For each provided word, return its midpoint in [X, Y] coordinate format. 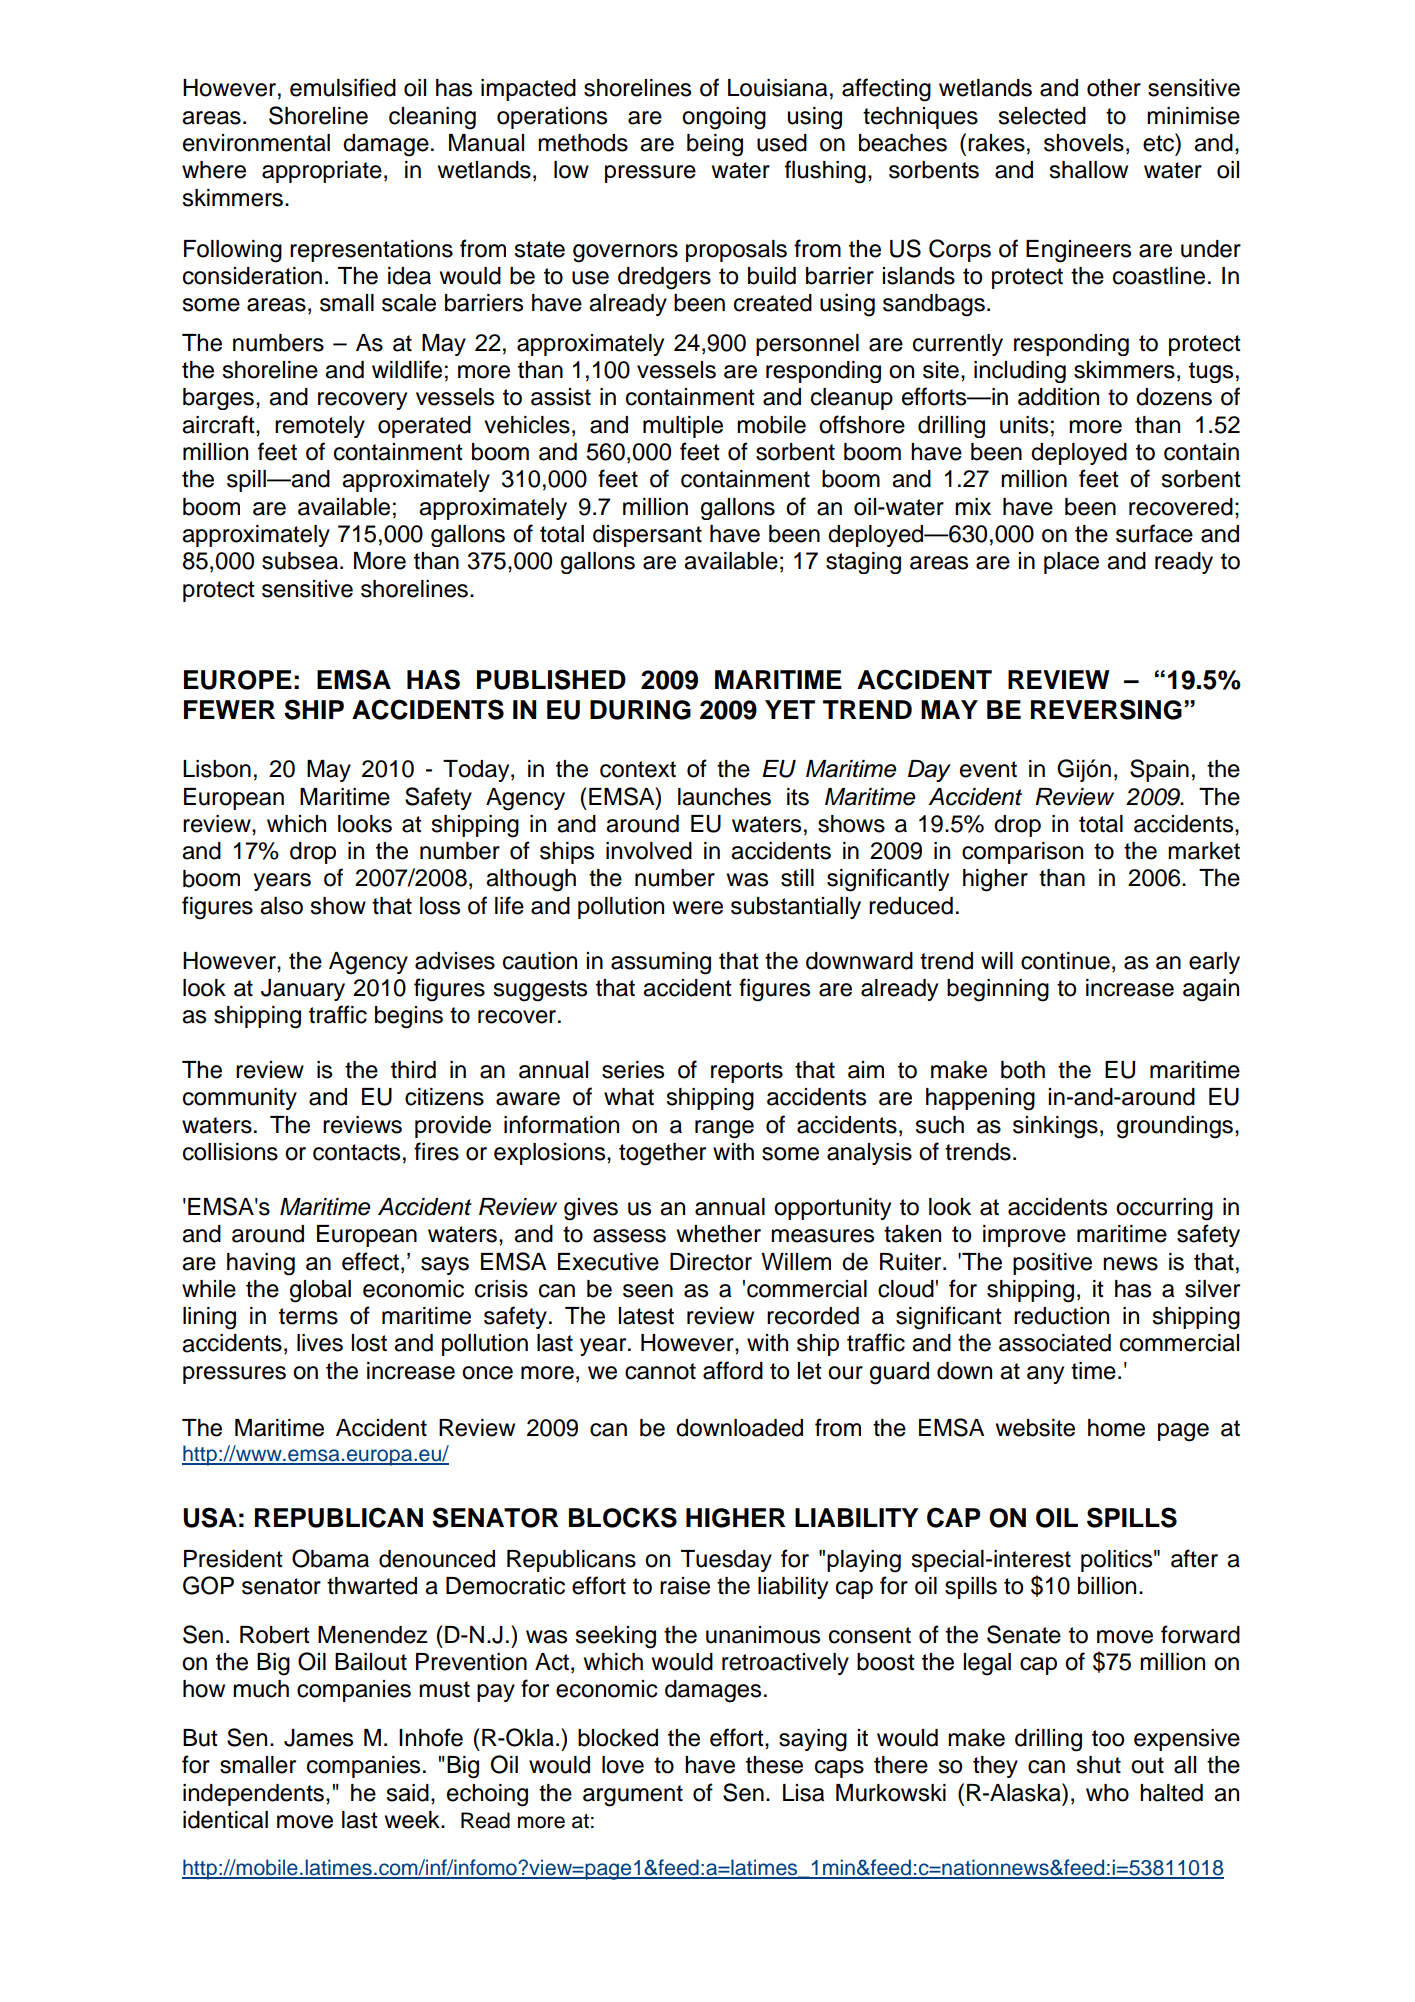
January [303, 990]
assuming [661, 963]
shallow [1088, 170]
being [715, 145]
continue [1065, 961]
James [318, 1738]
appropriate [322, 172]
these [774, 1765]
